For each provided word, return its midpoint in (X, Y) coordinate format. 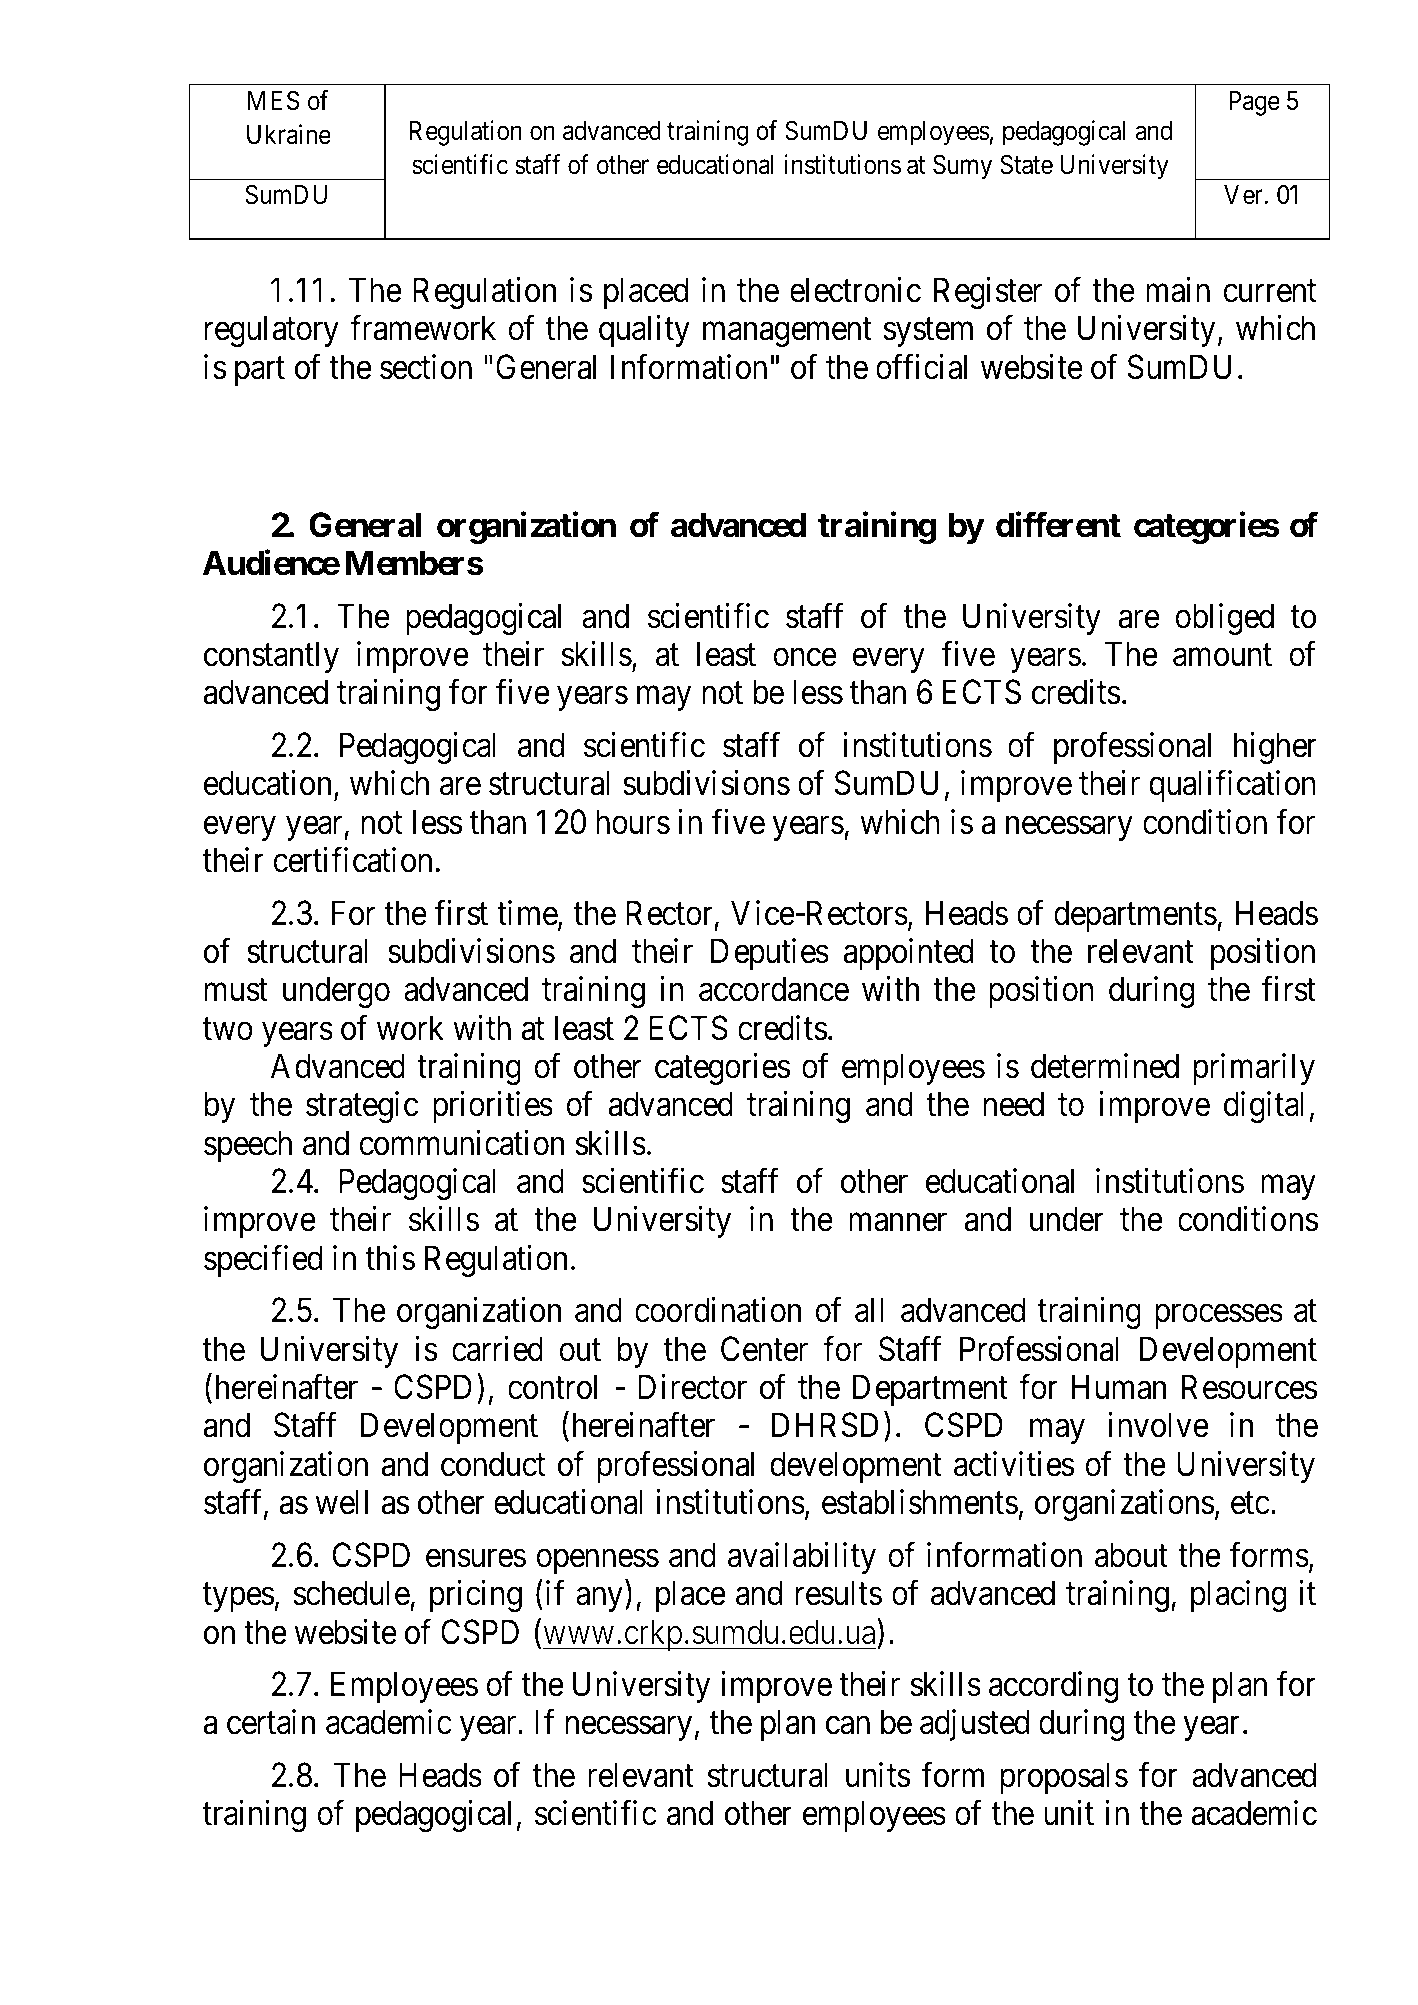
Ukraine (289, 134)
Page (1254, 103)
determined (1105, 1066)
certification (352, 860)
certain (271, 1722)
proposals (1064, 1778)
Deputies (770, 954)
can (848, 1726)
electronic (855, 290)
